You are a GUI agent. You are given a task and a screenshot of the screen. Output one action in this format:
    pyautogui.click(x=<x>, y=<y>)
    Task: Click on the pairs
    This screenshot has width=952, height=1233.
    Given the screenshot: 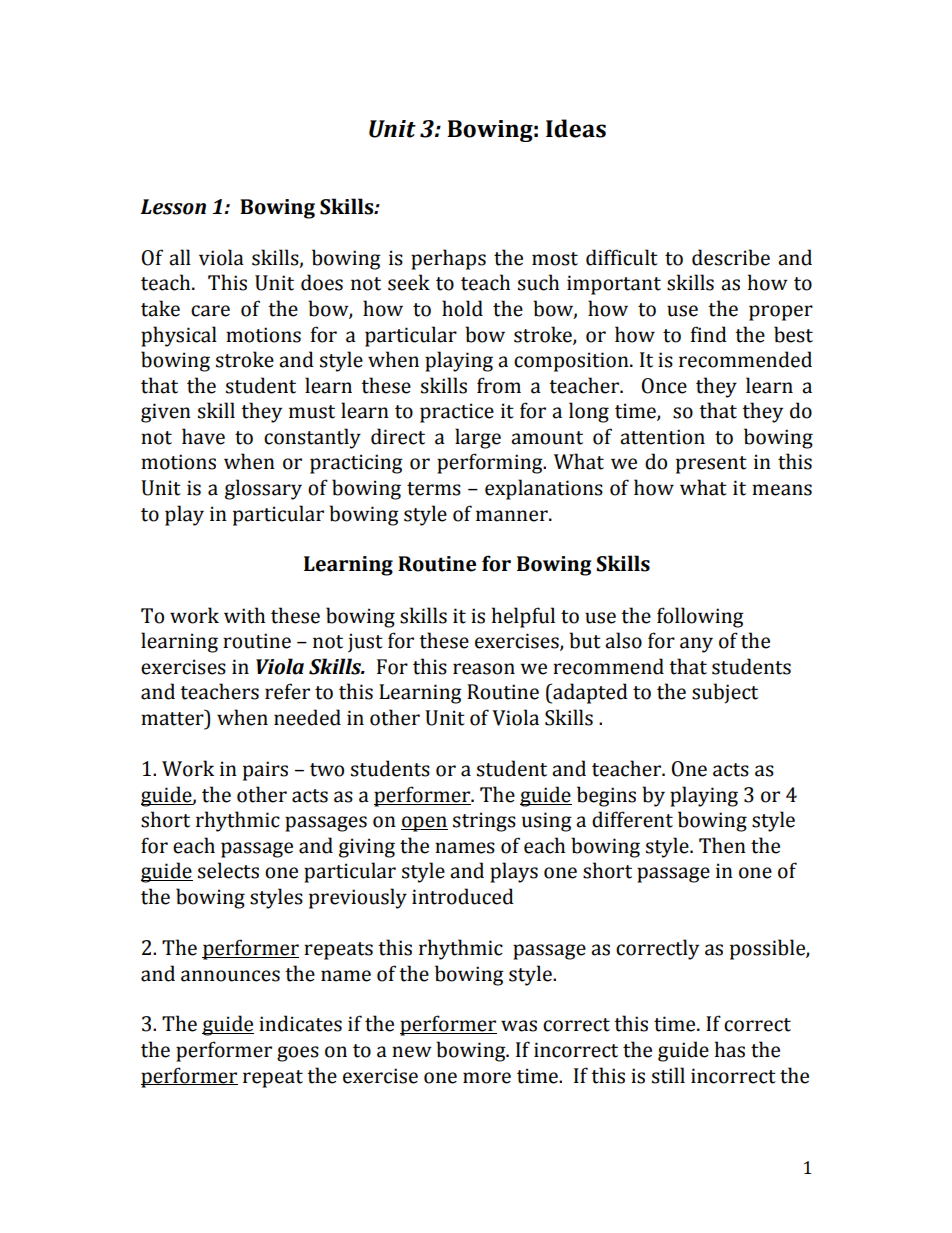 What is the action you would take?
    pyautogui.click(x=265, y=771)
